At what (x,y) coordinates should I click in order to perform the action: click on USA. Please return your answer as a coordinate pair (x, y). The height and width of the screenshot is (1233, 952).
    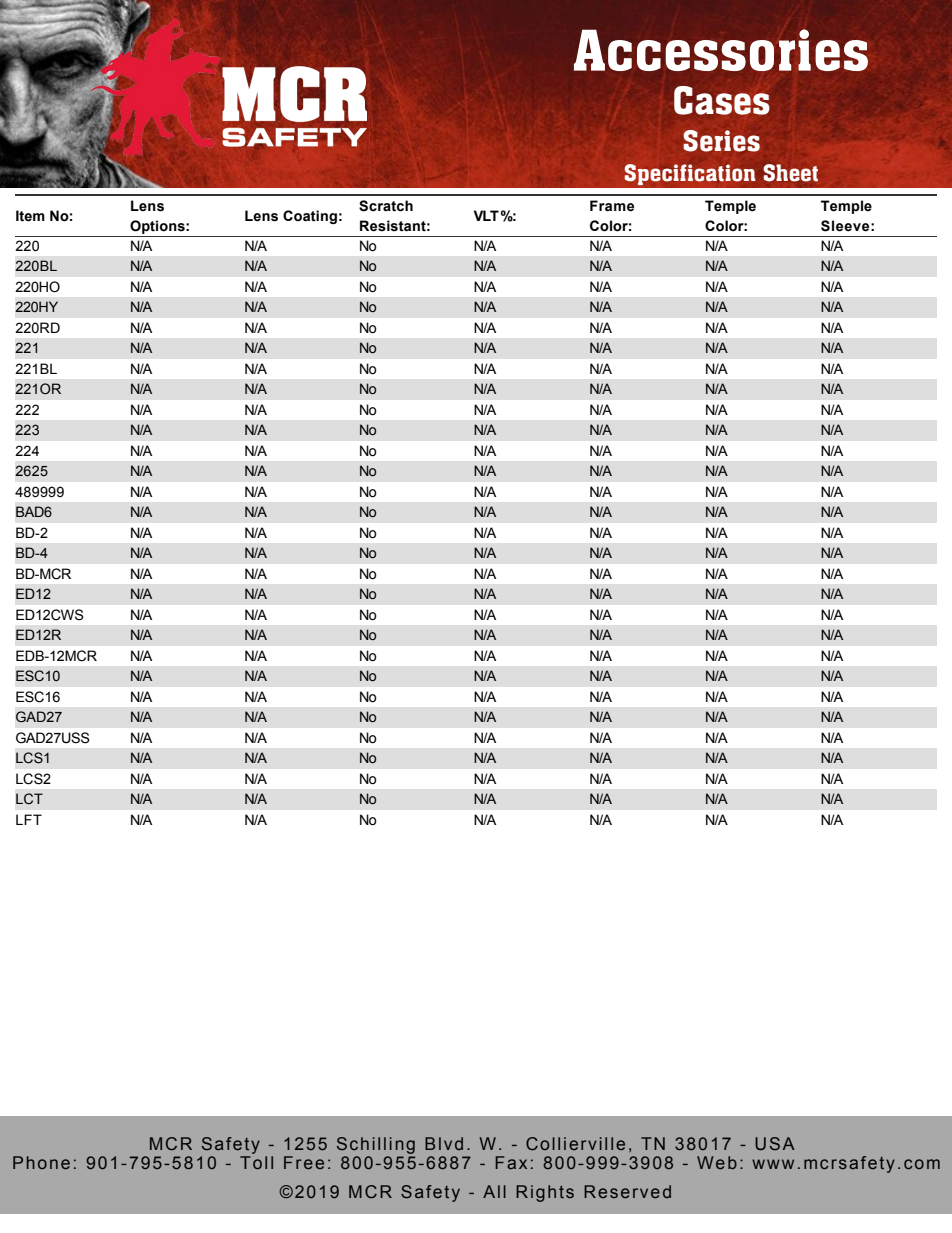
    Looking at the image, I should click on (775, 1144).
